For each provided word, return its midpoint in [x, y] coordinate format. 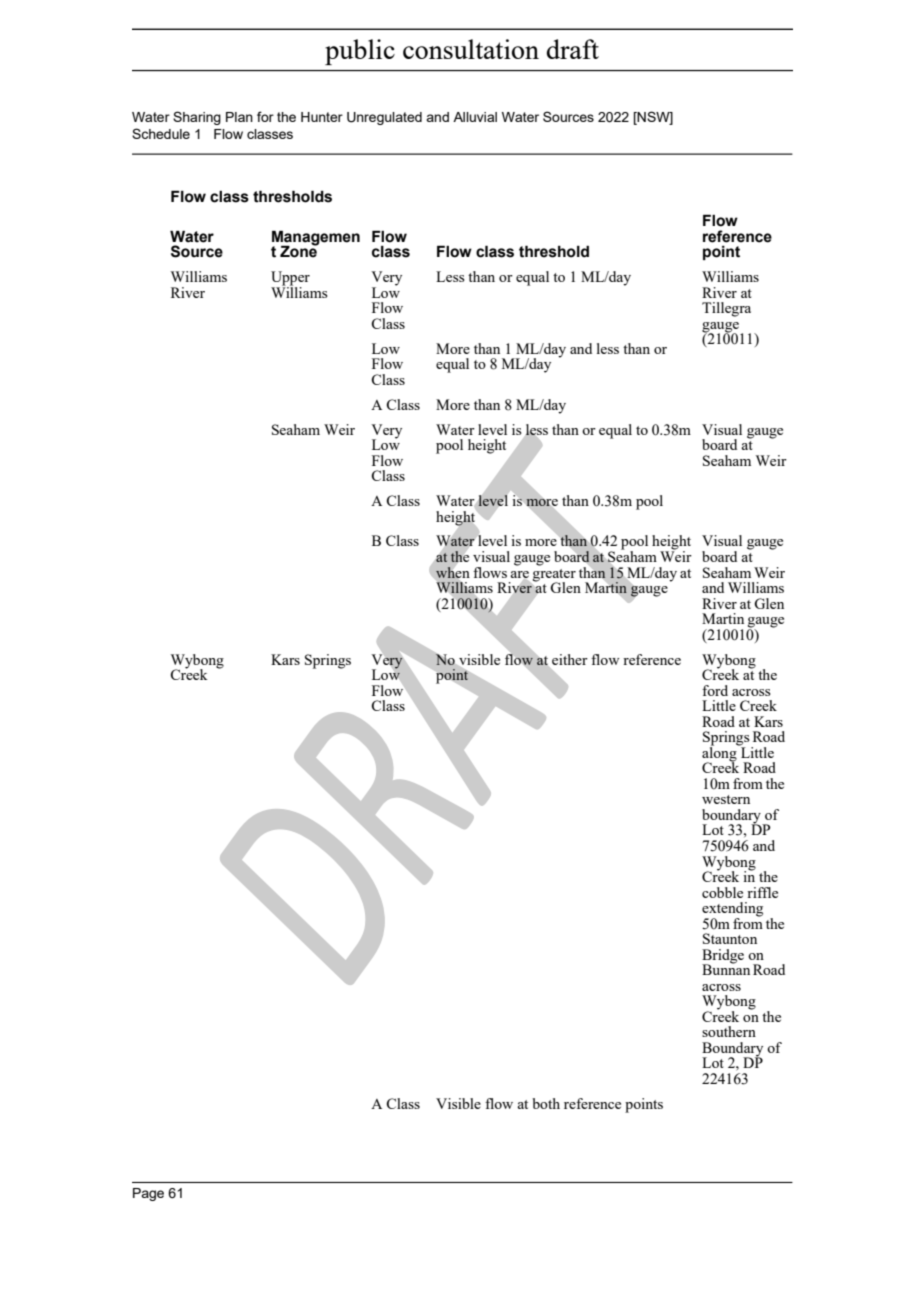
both [546, 1103]
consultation [471, 49]
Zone [299, 251]
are [519, 575]
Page [148, 1194]
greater [554, 576]
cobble [722, 892]
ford [715, 690]
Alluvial [475, 117]
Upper [290, 279]
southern [729, 1031]
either [570, 659]
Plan [239, 117]
